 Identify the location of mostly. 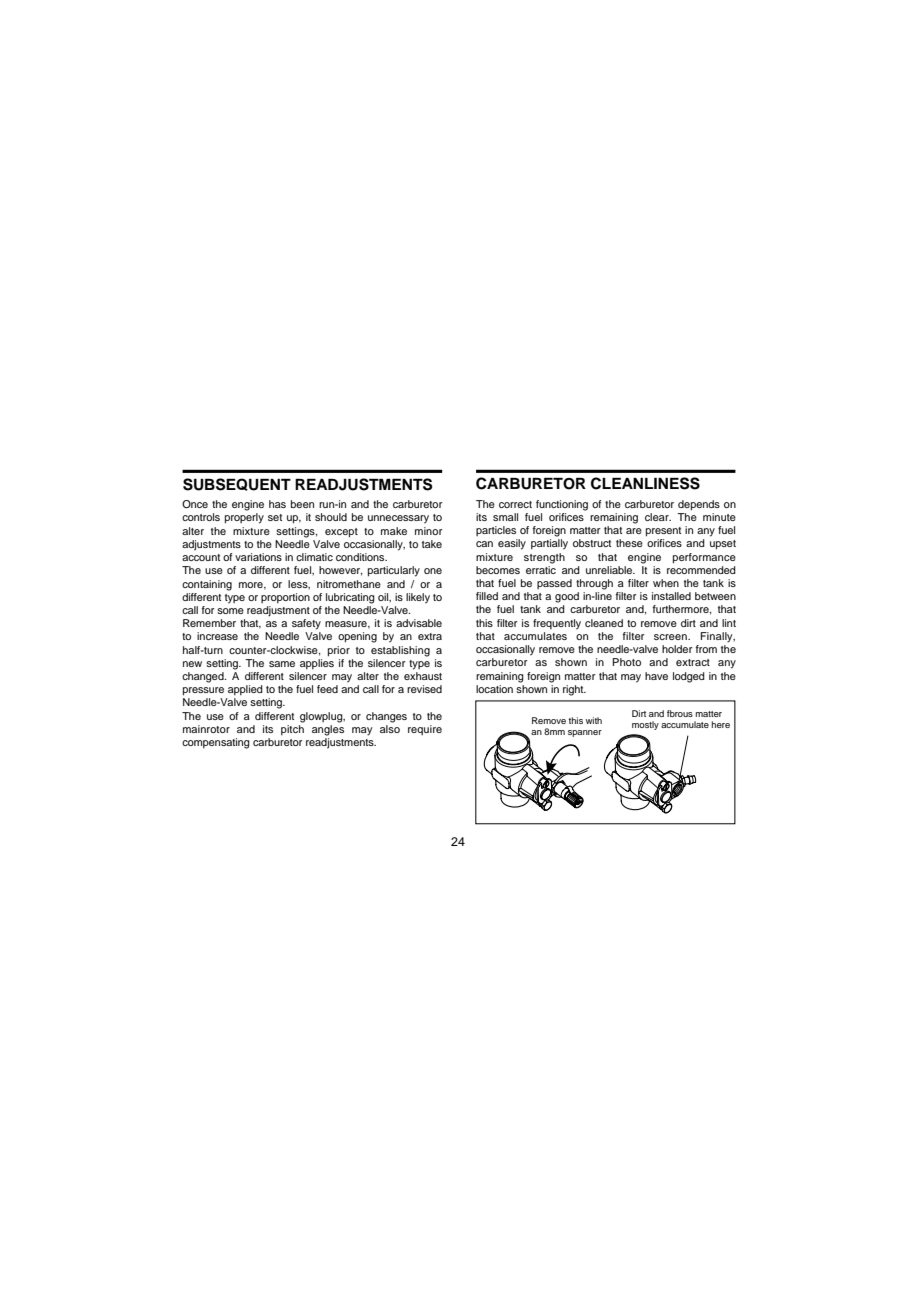
(645, 725).
